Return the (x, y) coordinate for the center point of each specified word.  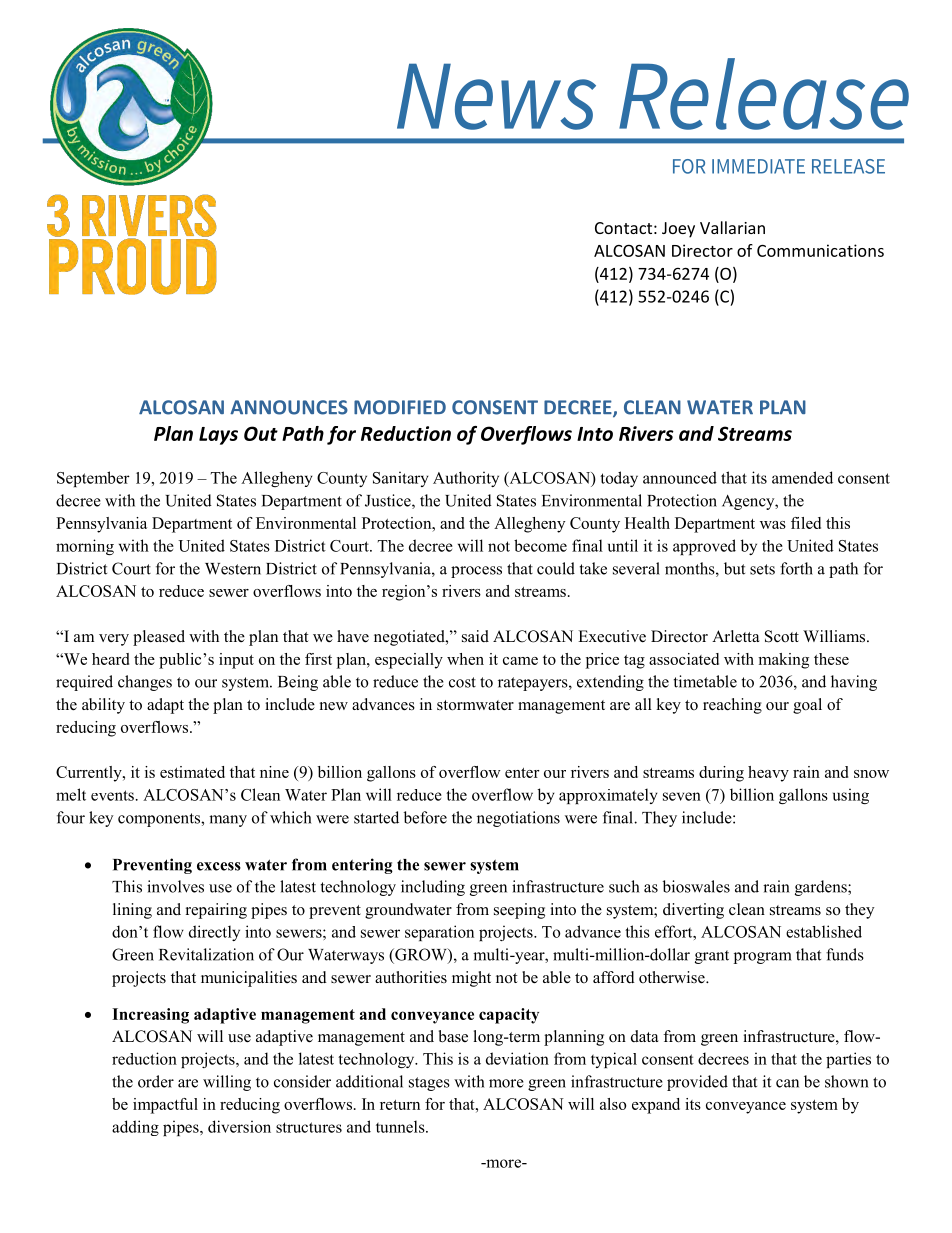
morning (85, 547)
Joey (678, 230)
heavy (768, 774)
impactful (165, 1106)
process (476, 572)
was (773, 525)
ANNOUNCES (289, 407)
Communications (820, 250)
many (228, 821)
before (425, 817)
